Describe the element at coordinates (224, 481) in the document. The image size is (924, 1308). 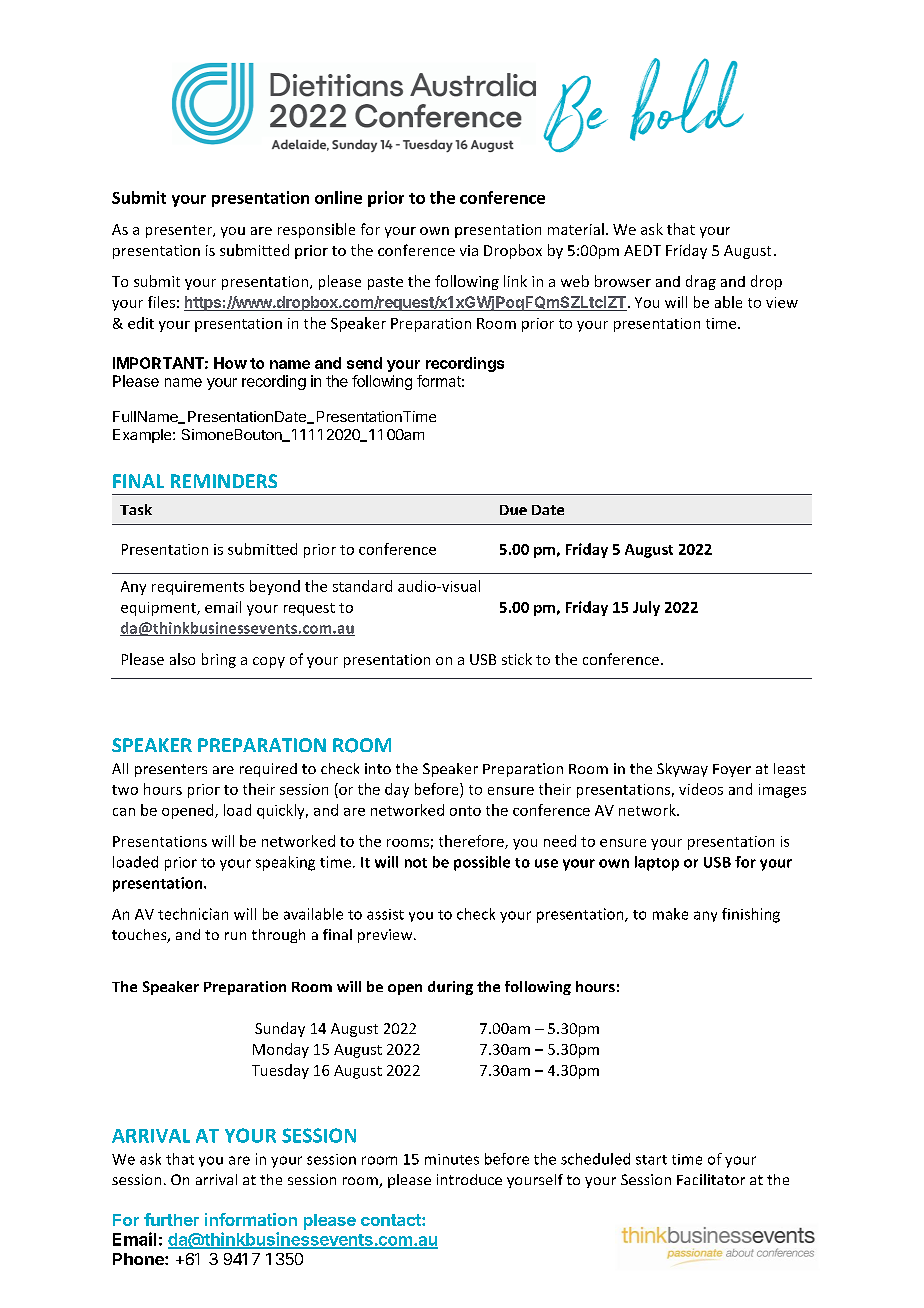
I see `REMINDERS` at that location.
